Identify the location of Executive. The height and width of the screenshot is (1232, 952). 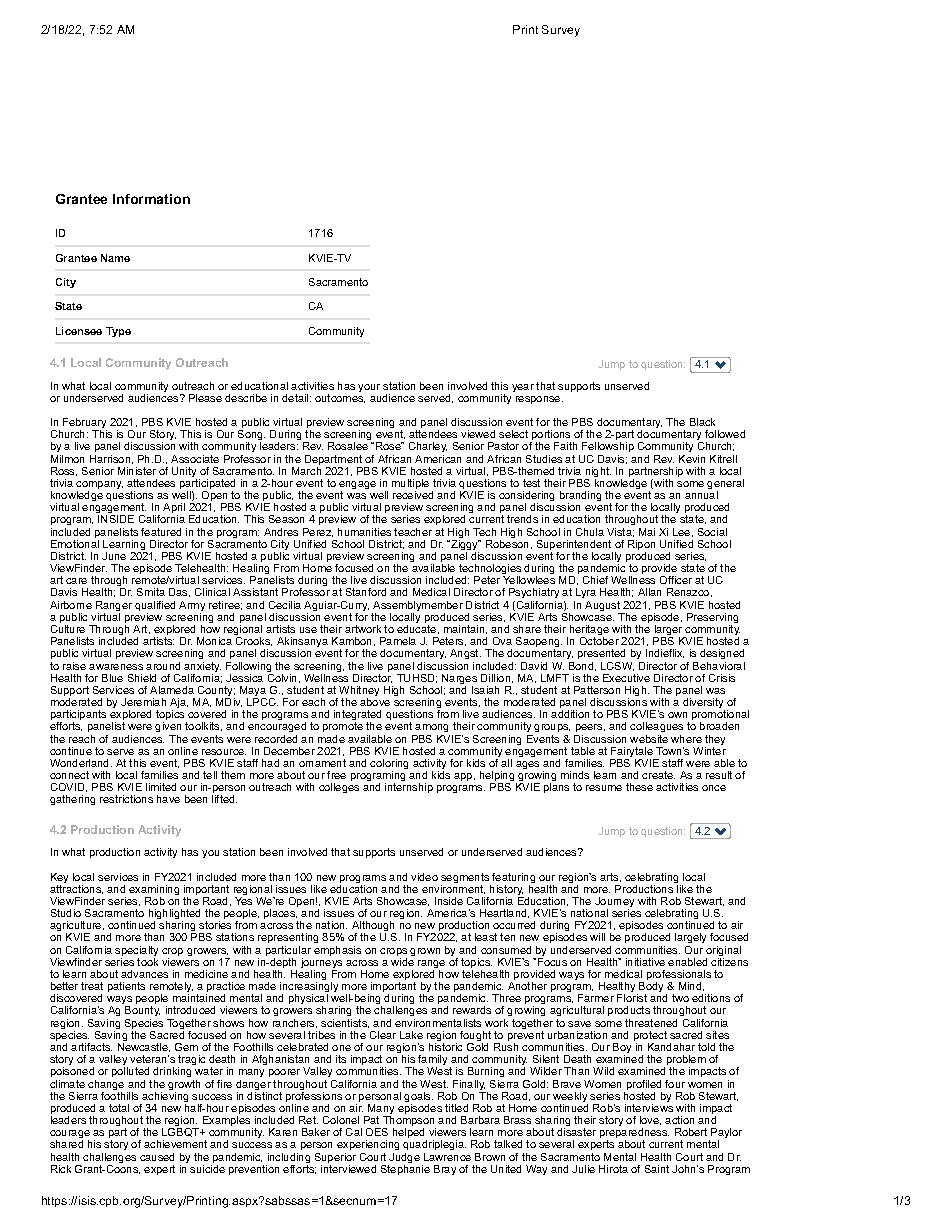
(626, 678).
